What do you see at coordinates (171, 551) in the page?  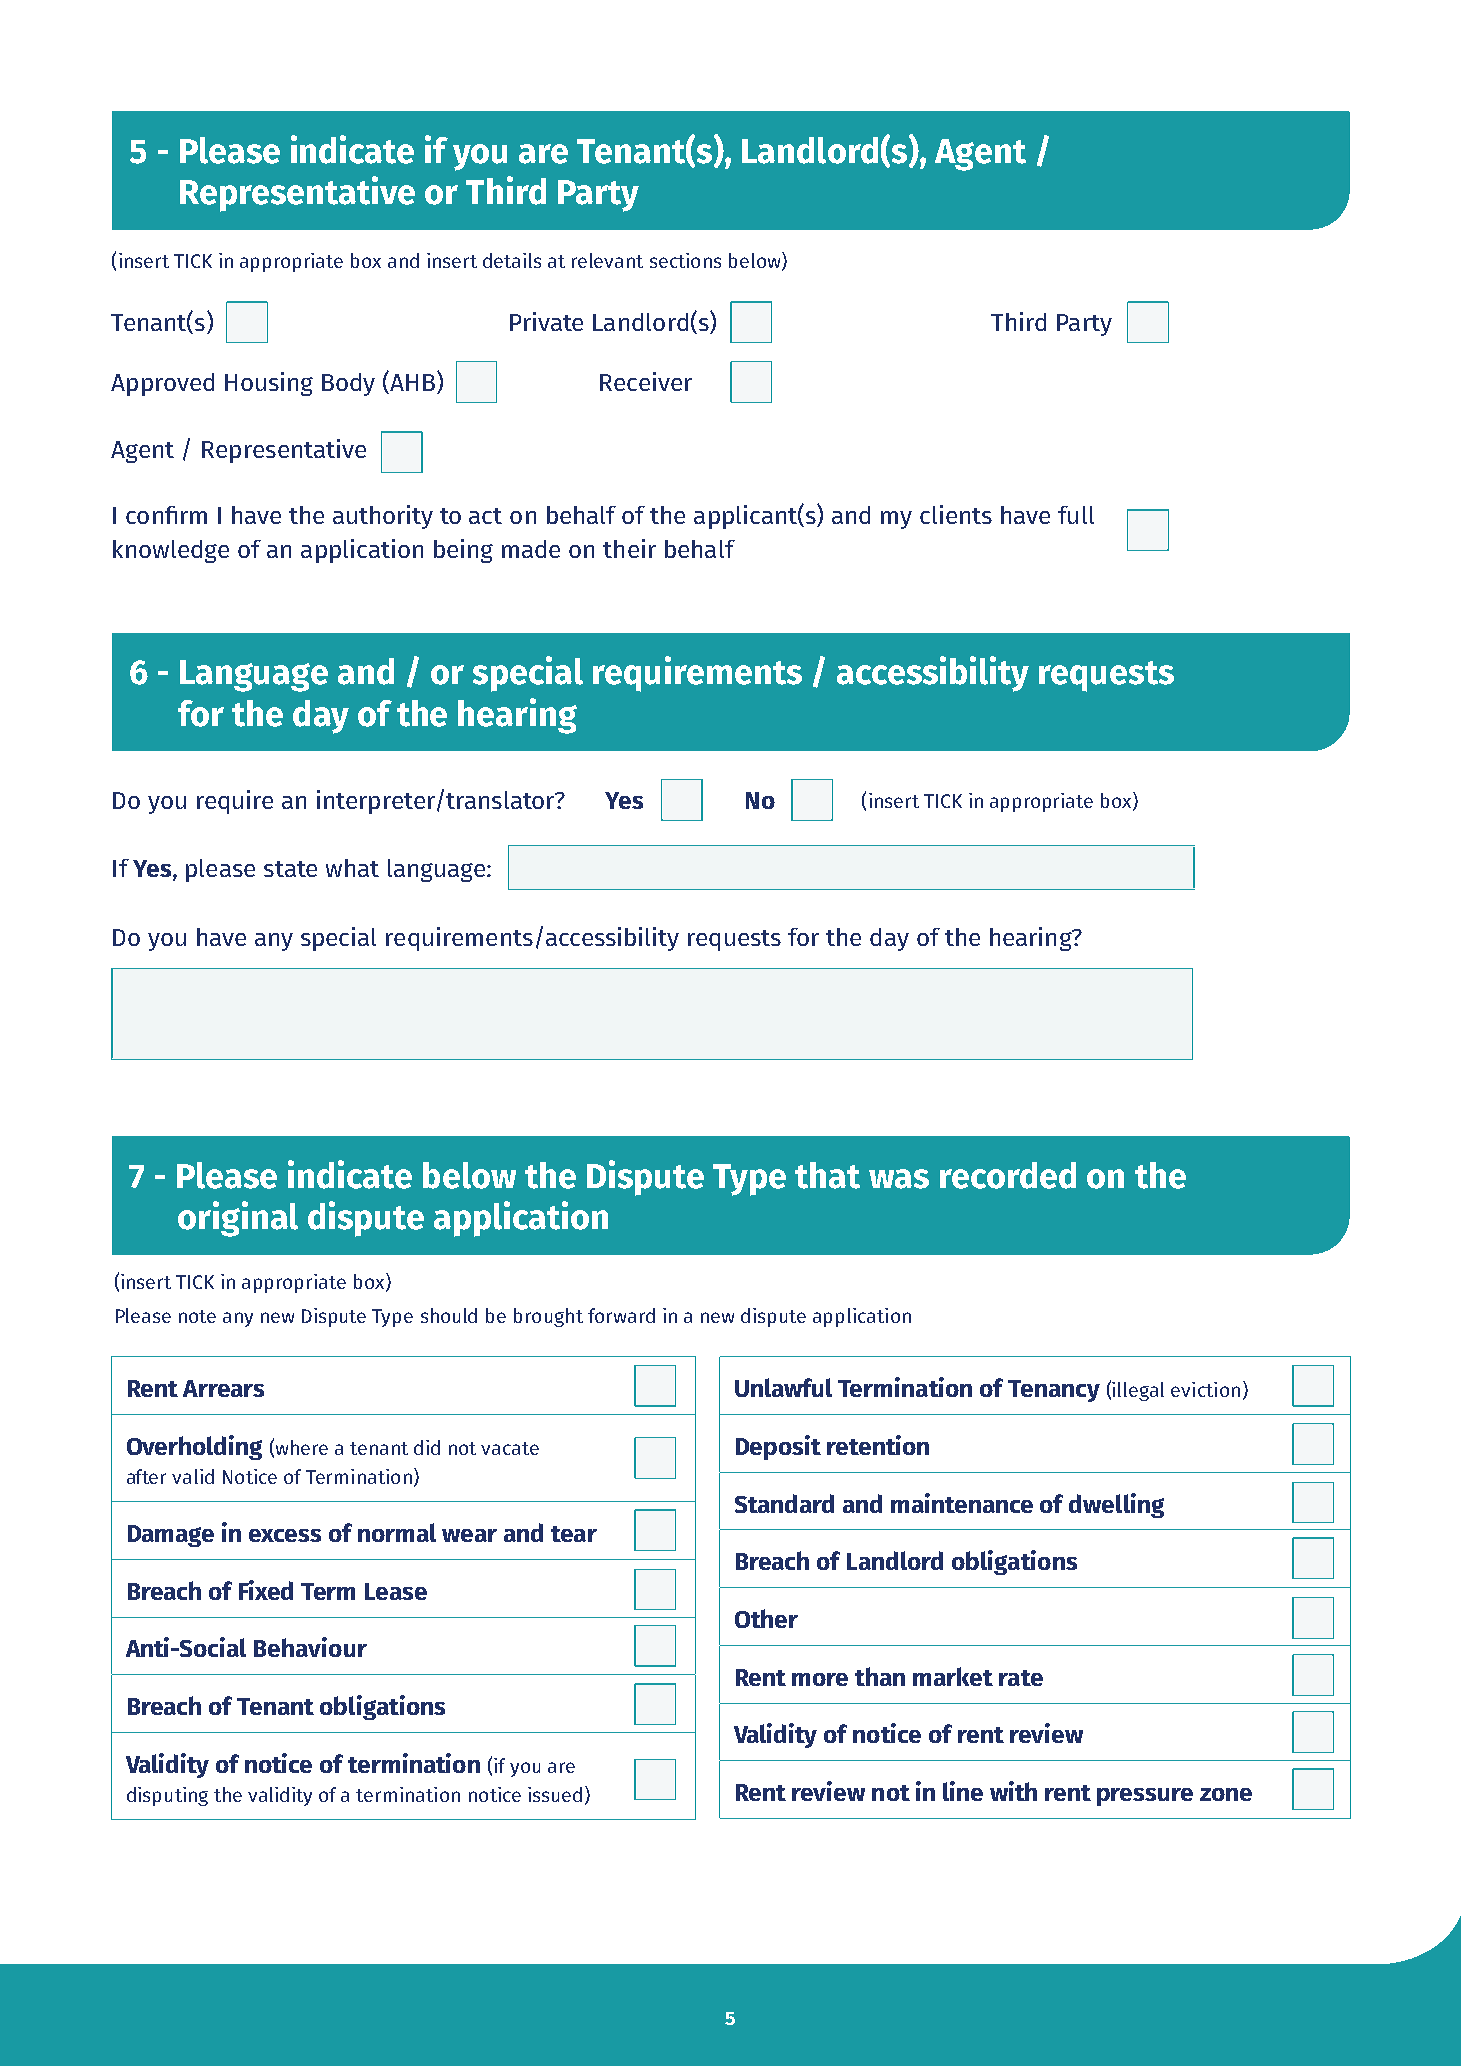 I see `knowledge` at bounding box center [171, 551].
